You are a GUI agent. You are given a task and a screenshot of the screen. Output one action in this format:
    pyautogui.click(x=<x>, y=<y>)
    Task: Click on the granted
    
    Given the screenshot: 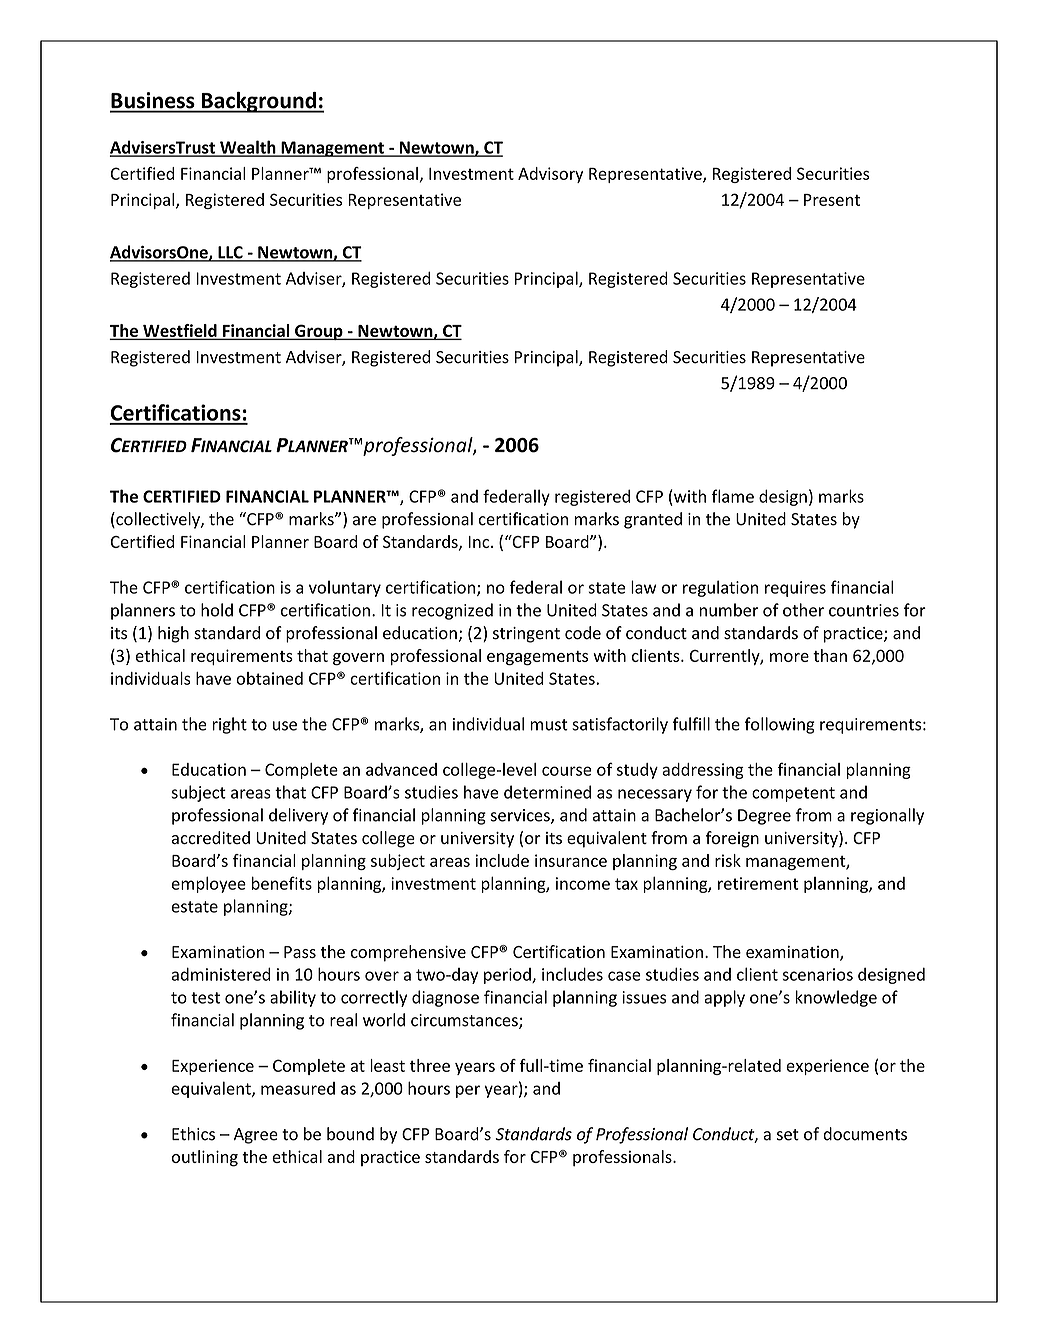 What is the action you would take?
    pyautogui.click(x=653, y=520)
